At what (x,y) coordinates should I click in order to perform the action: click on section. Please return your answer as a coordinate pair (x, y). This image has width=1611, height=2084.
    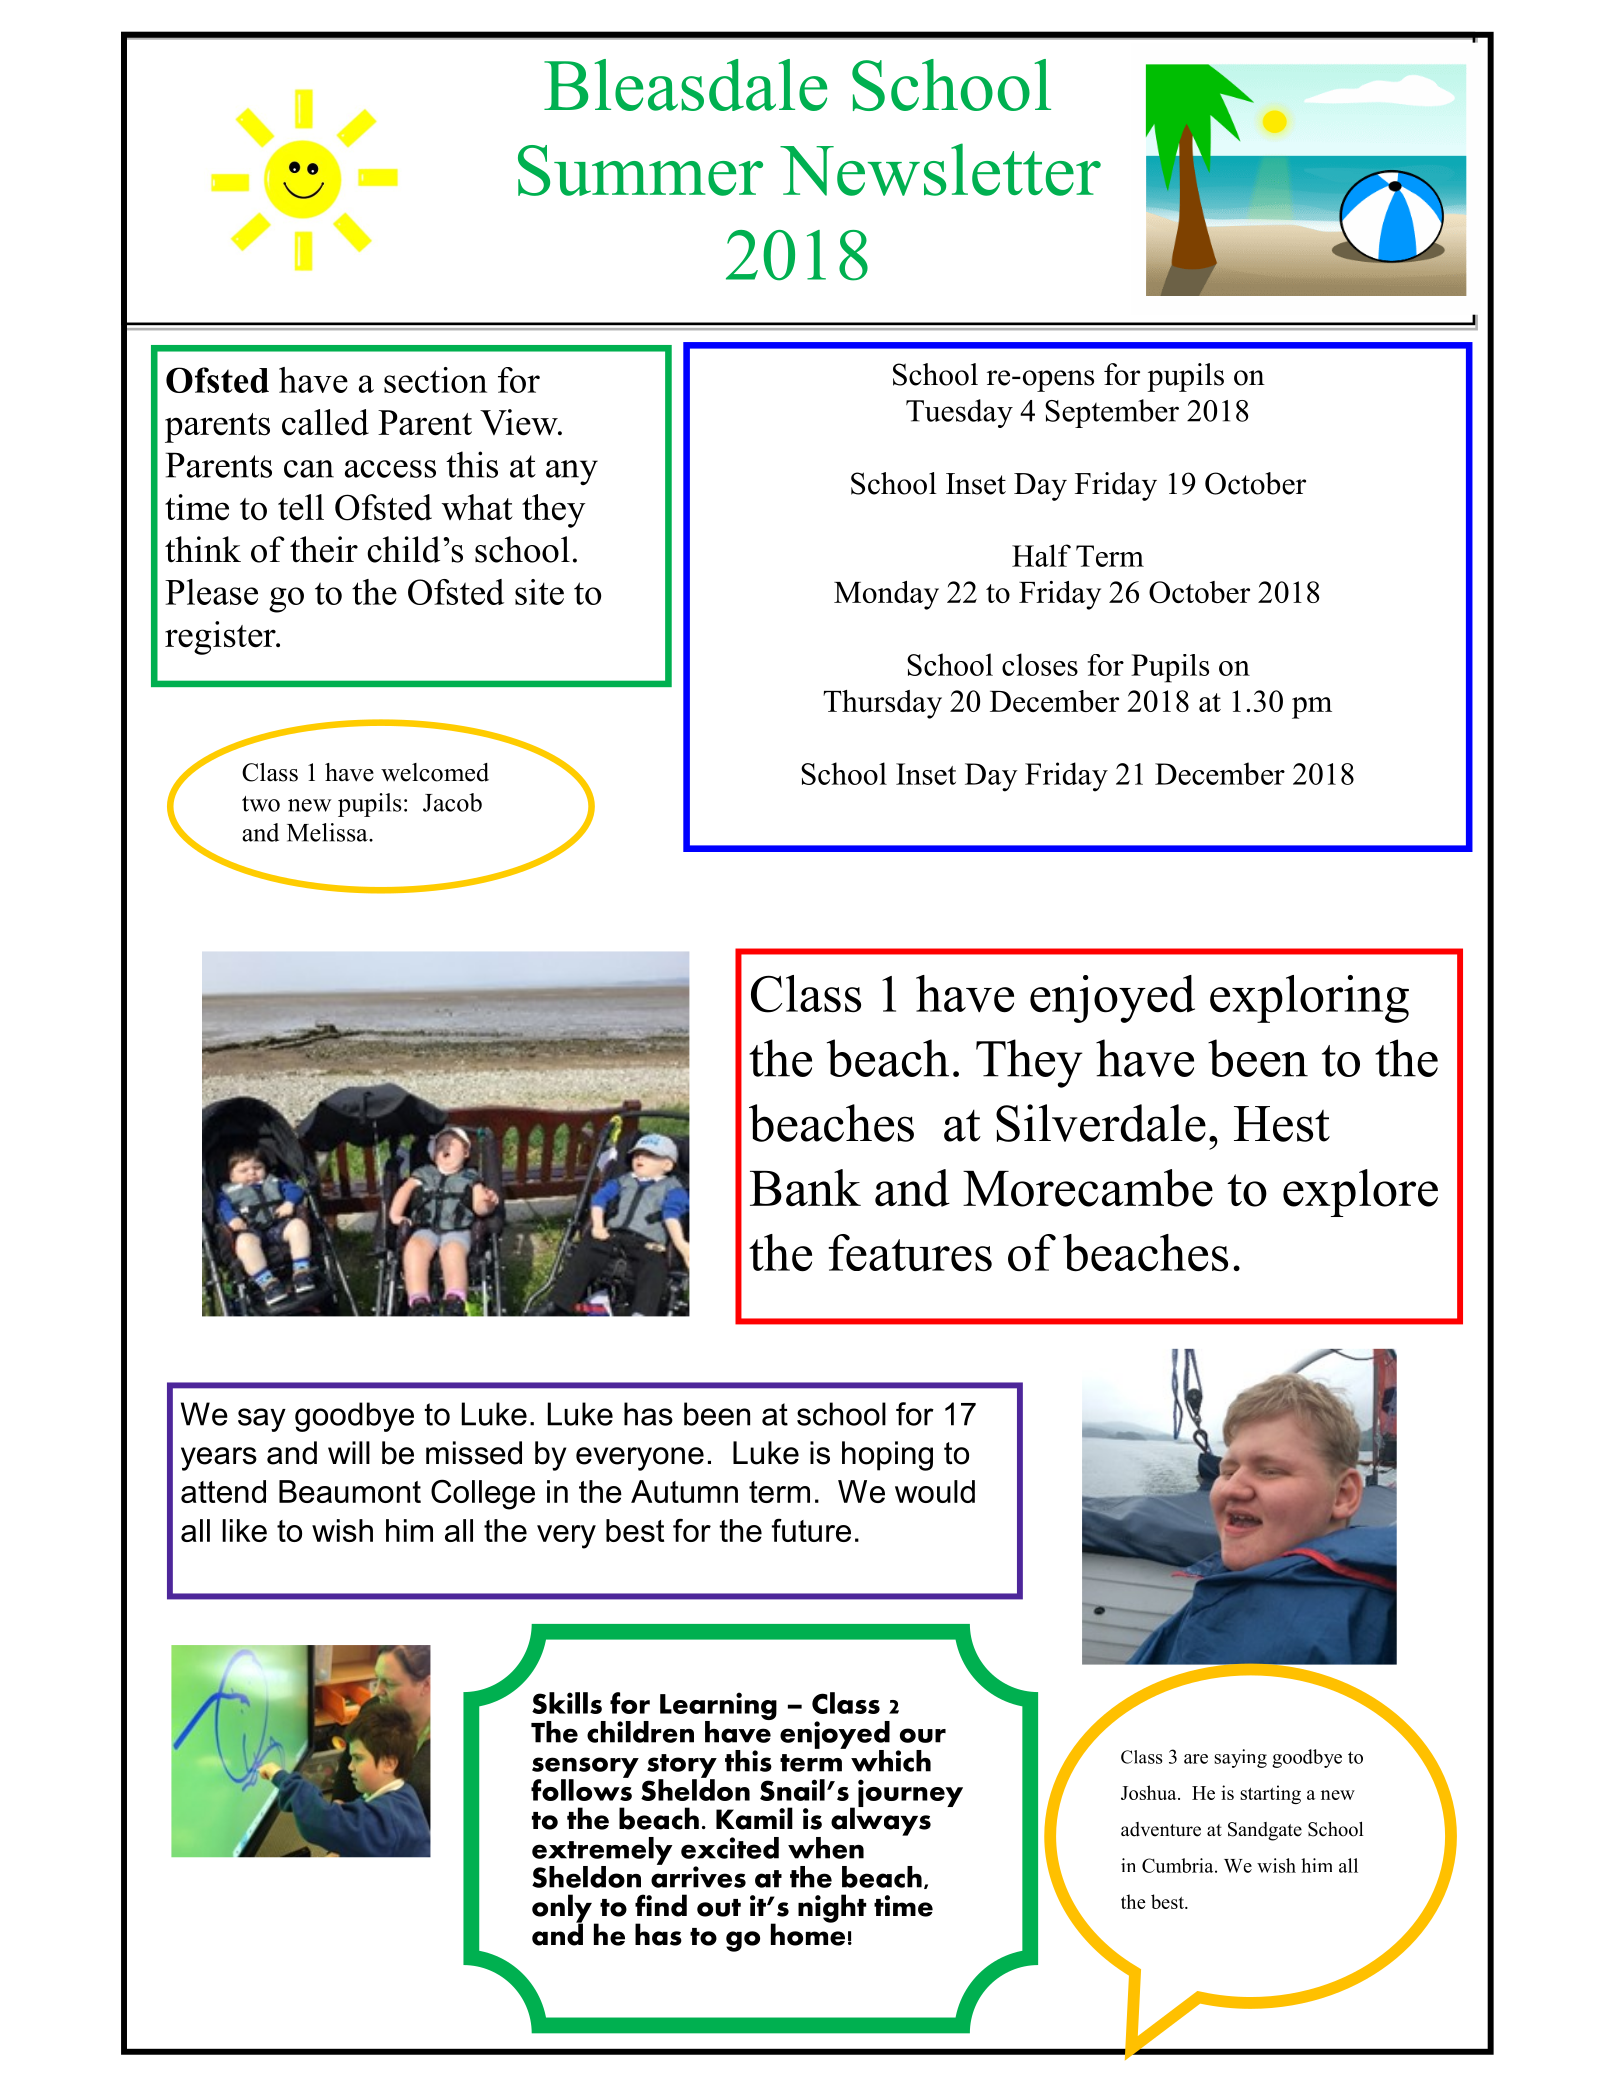
    Looking at the image, I should click on (435, 380).
